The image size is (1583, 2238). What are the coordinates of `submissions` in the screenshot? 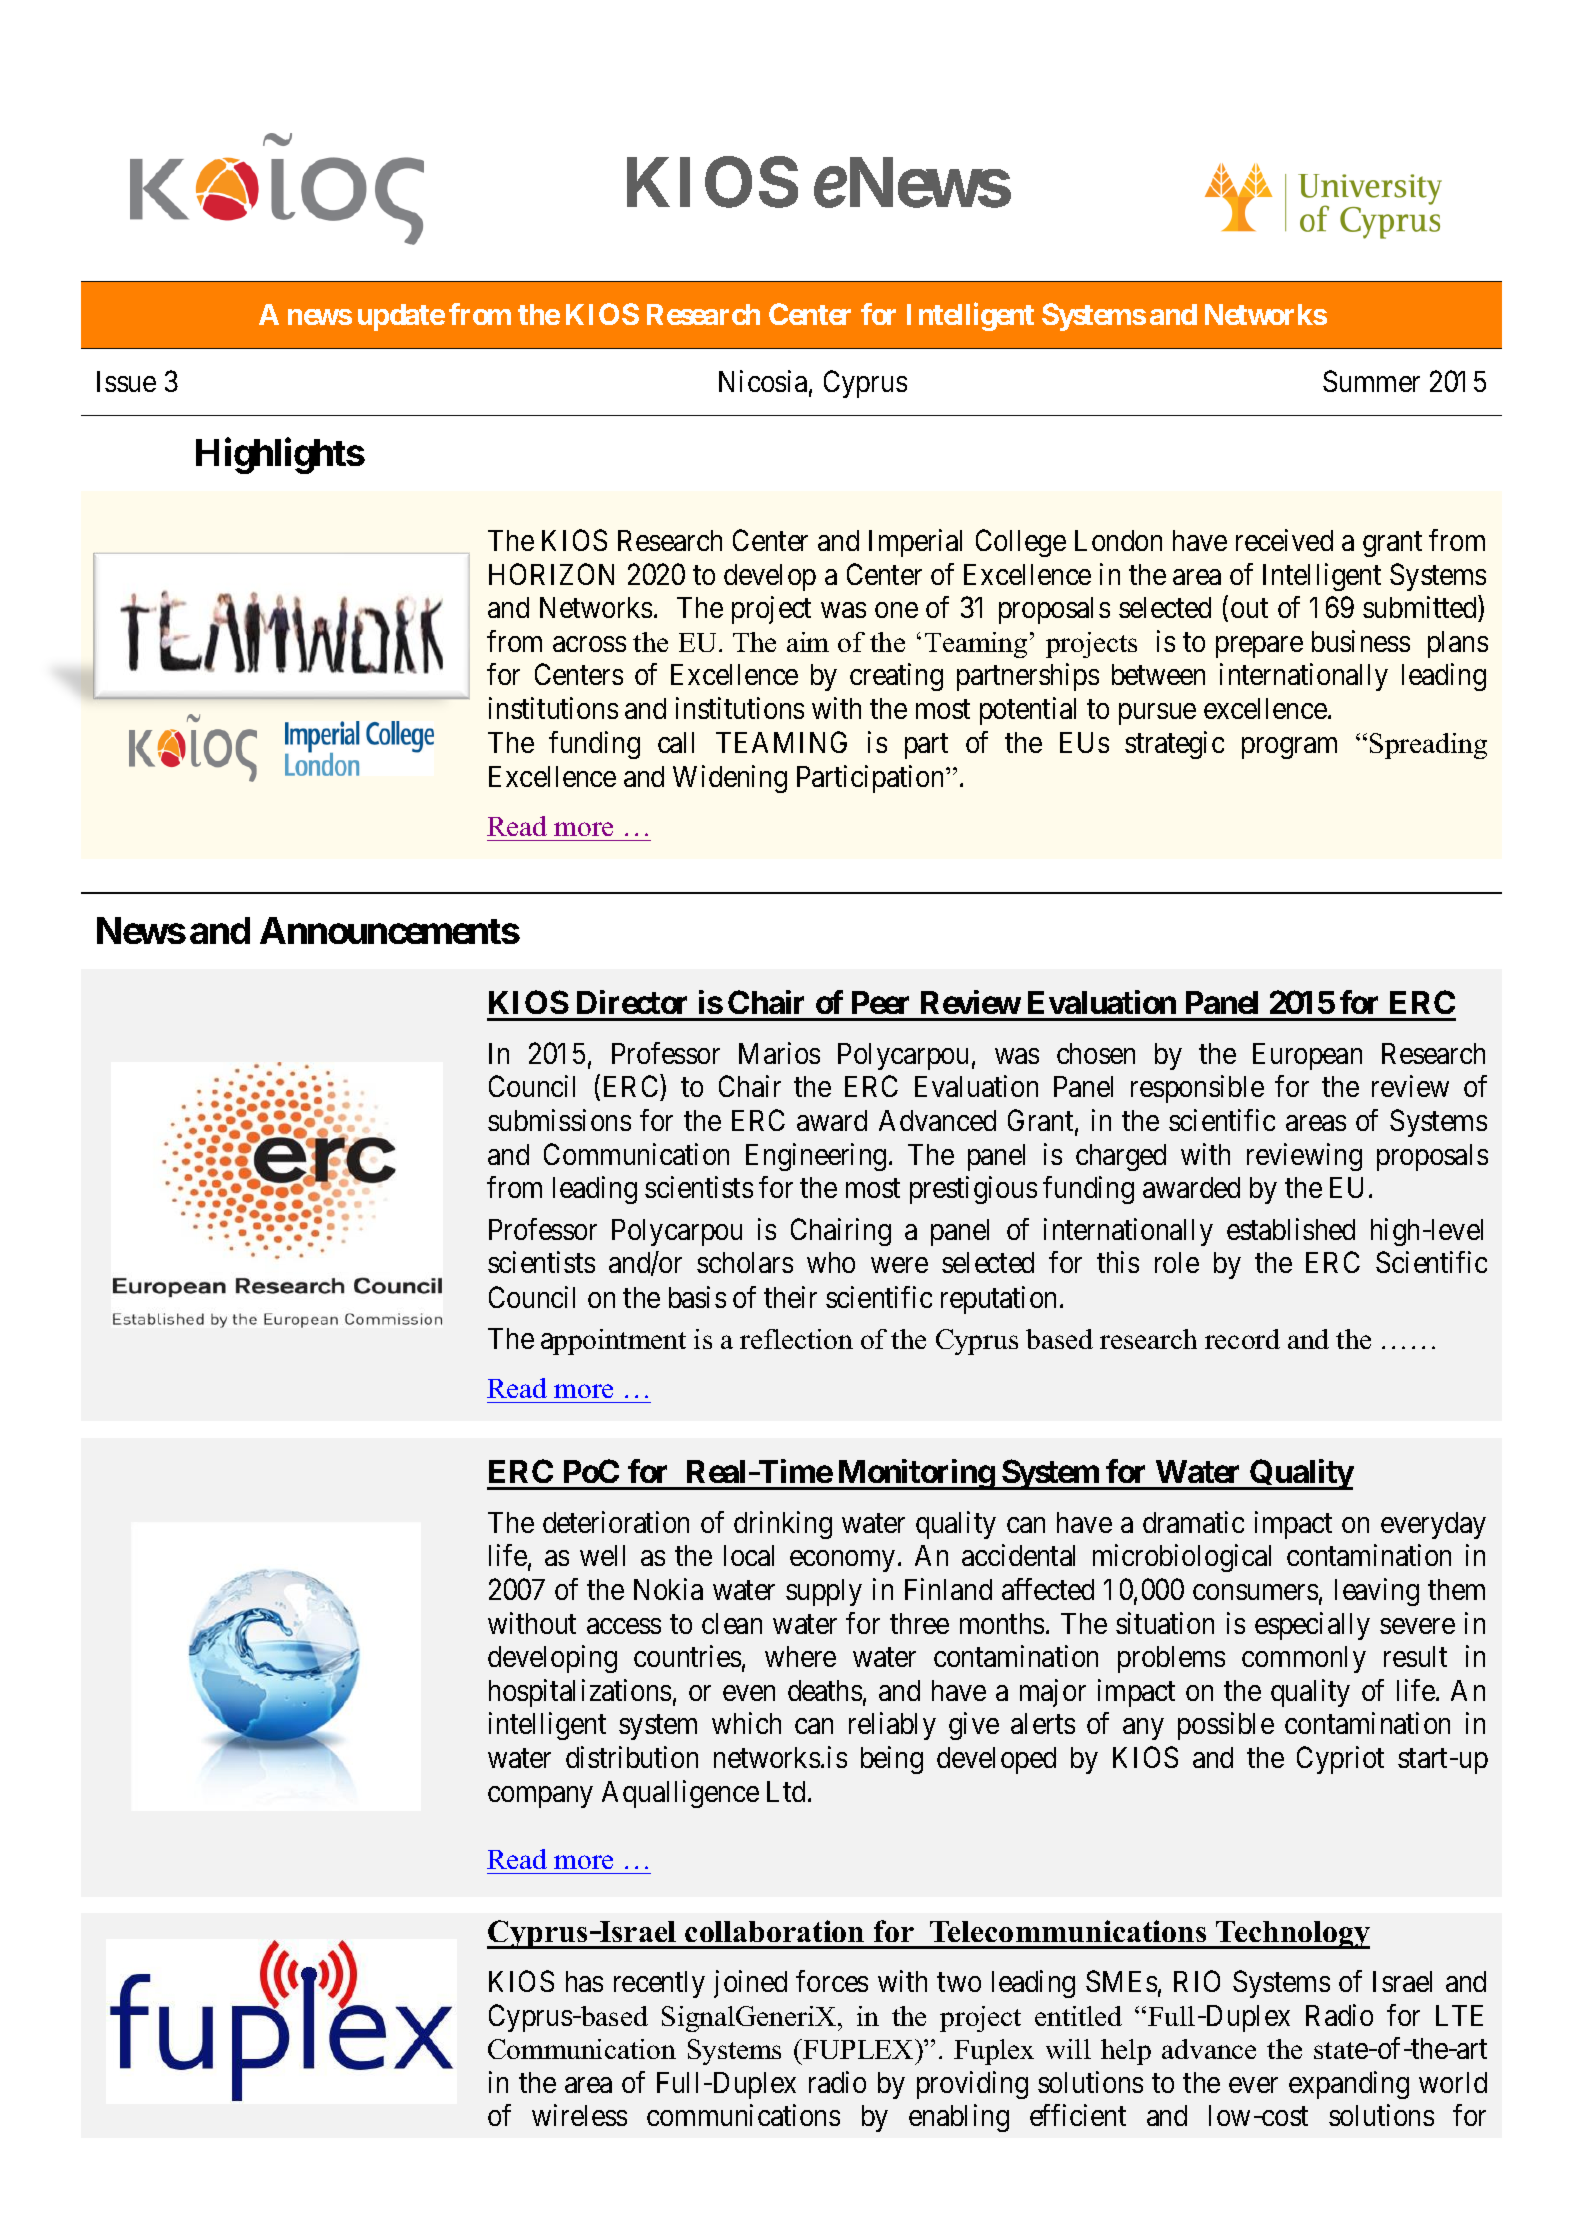 It's located at (559, 1120).
